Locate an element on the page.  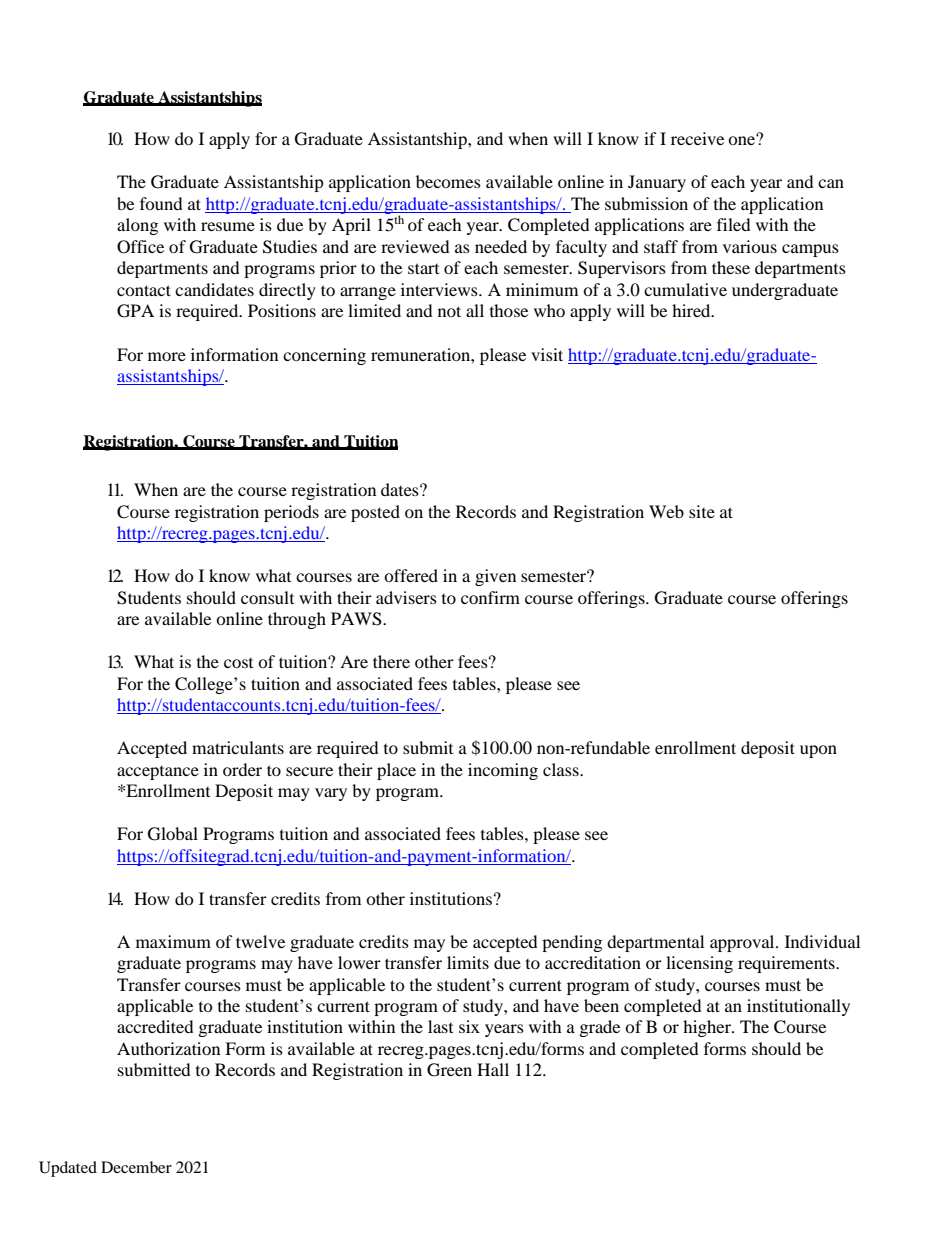
December is located at coordinates (136, 1167).
